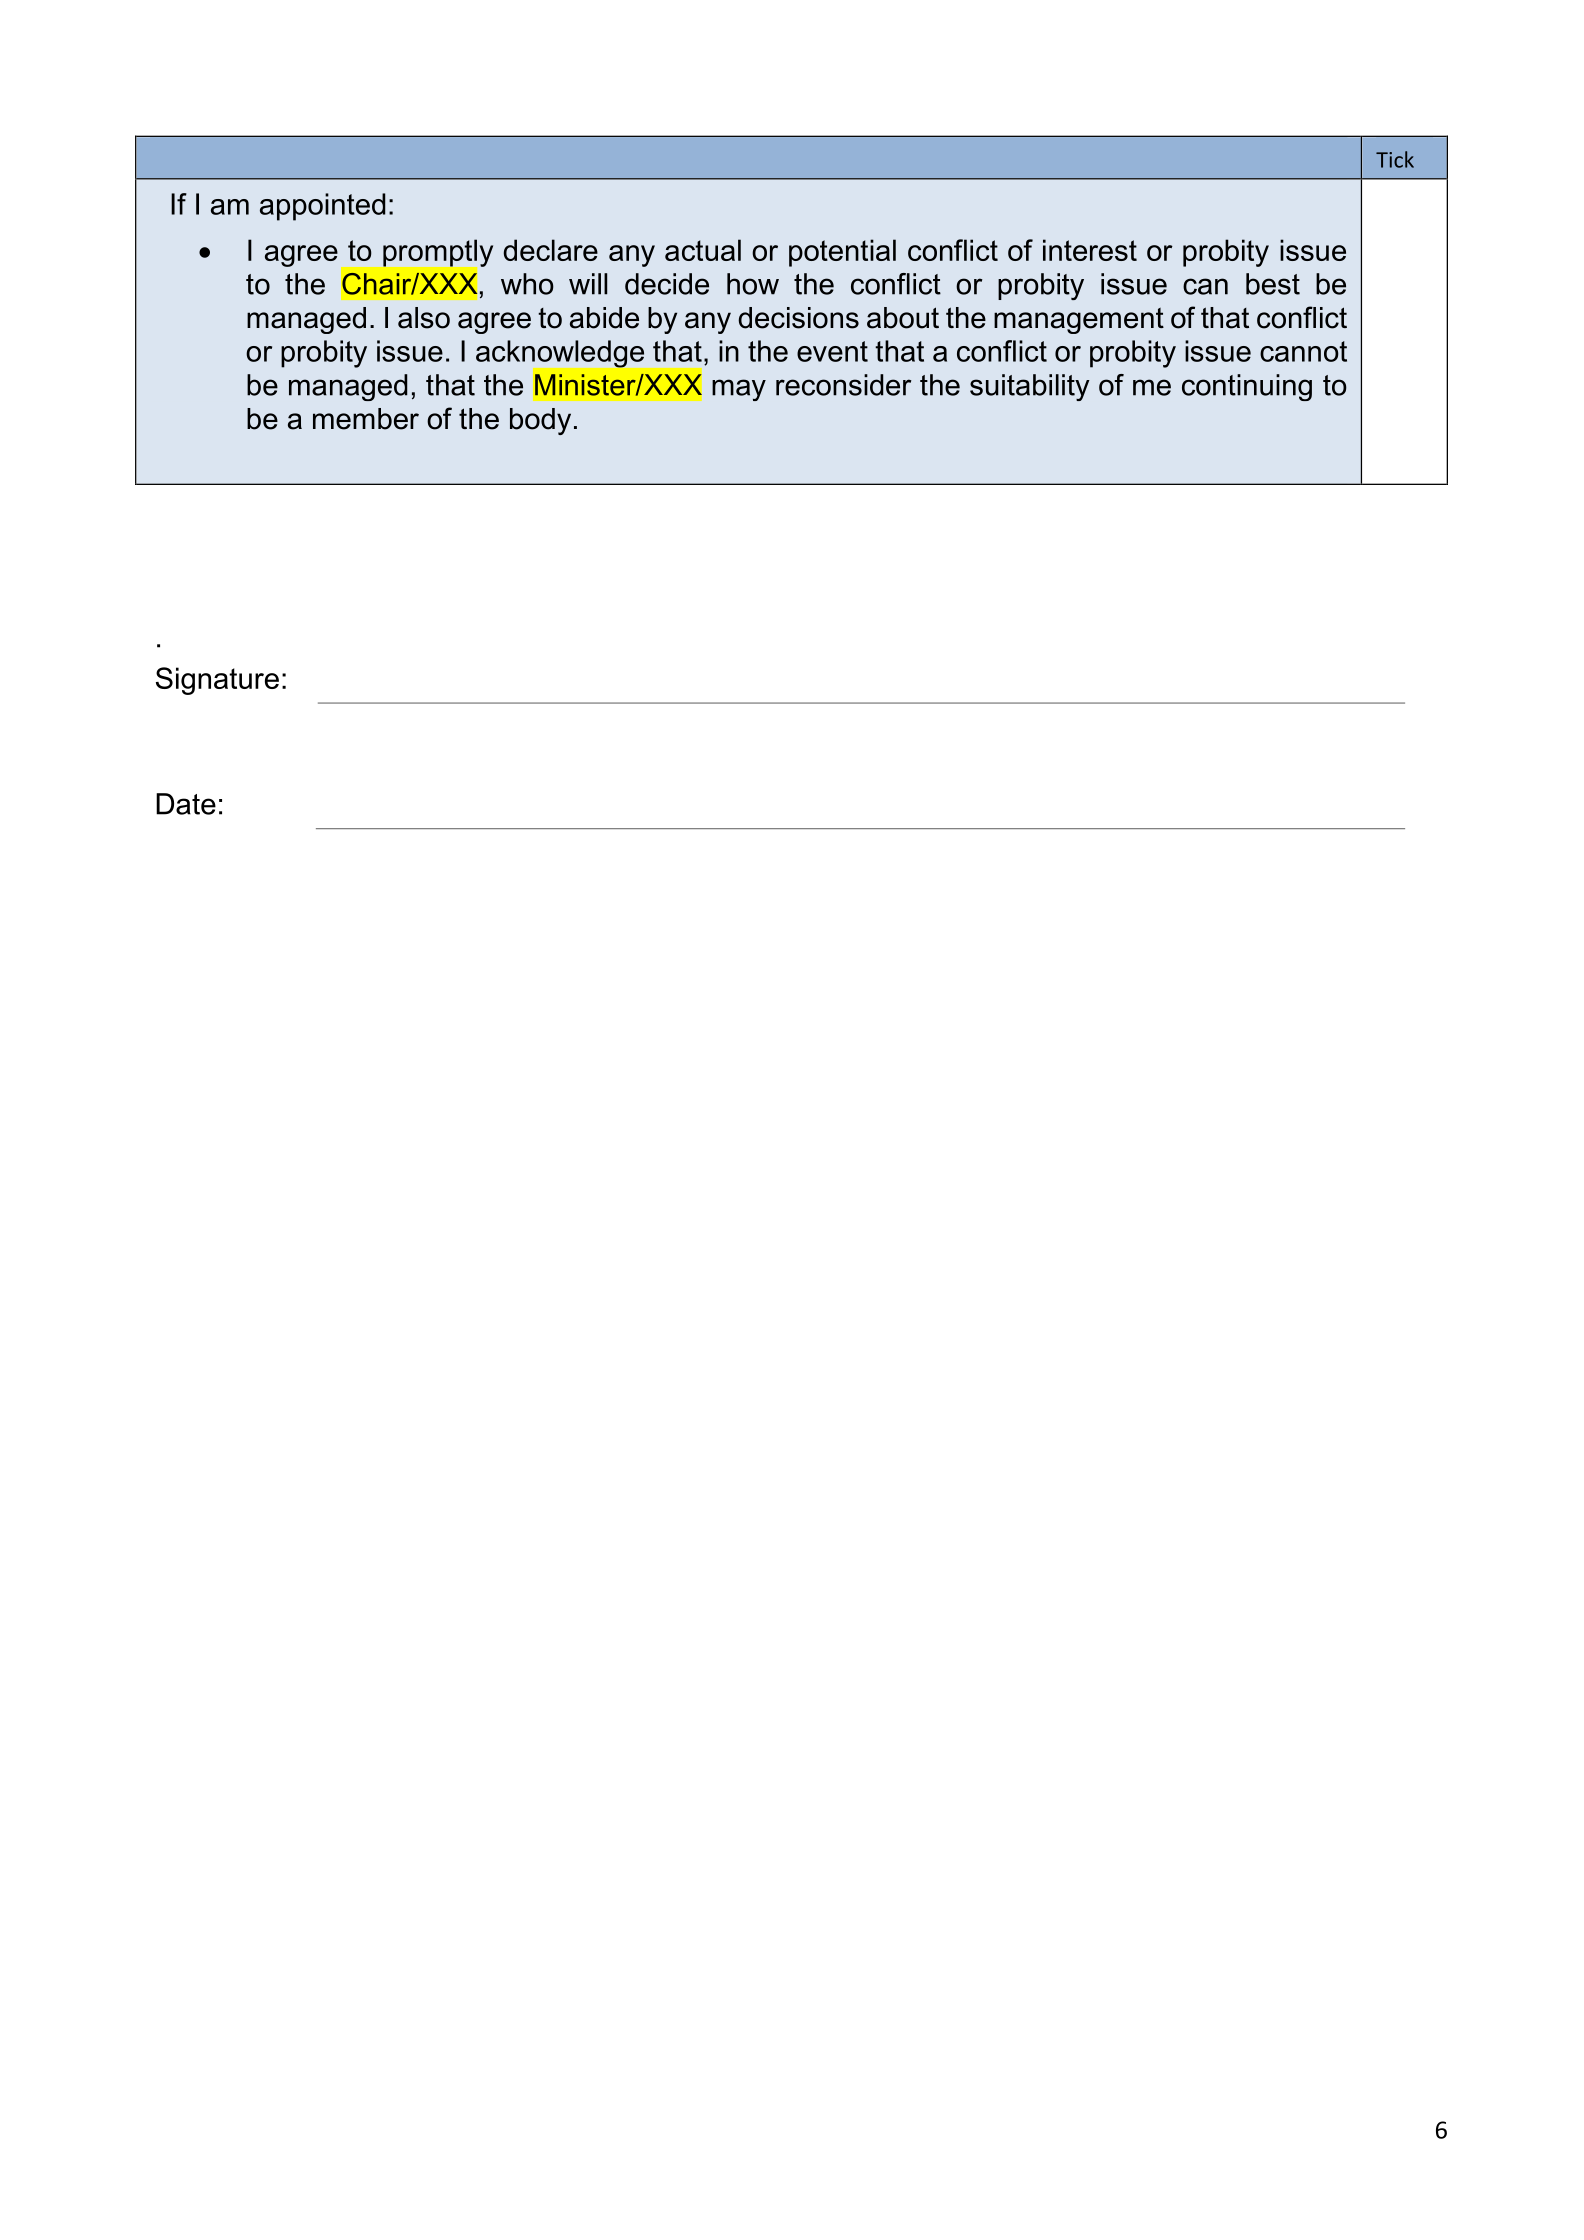 This screenshot has height=2240, width=1584. What do you see at coordinates (1395, 159) in the screenshot?
I see `Tick` at bounding box center [1395, 159].
